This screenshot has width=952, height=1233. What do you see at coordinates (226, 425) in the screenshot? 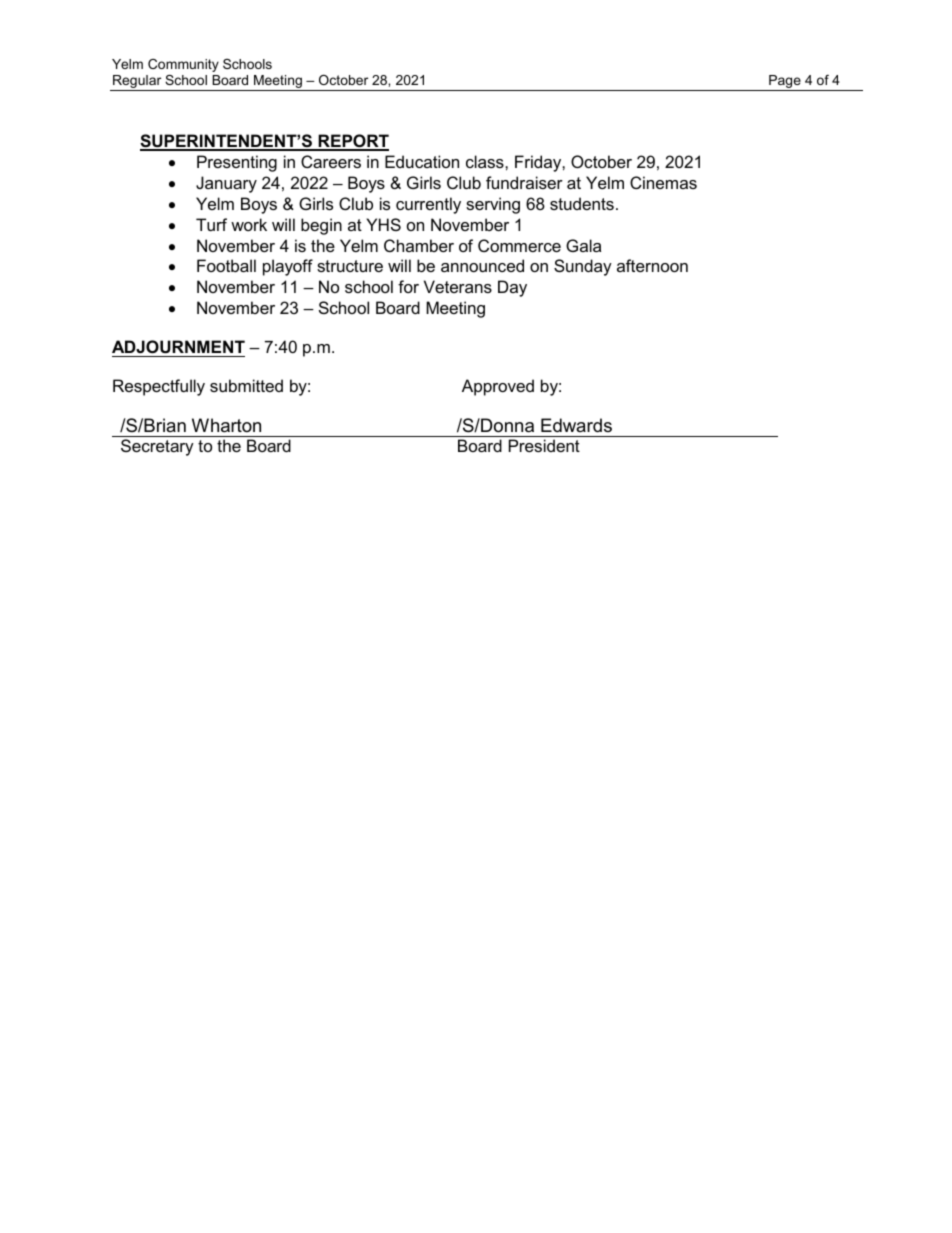
I see `Wharton` at bounding box center [226, 425].
